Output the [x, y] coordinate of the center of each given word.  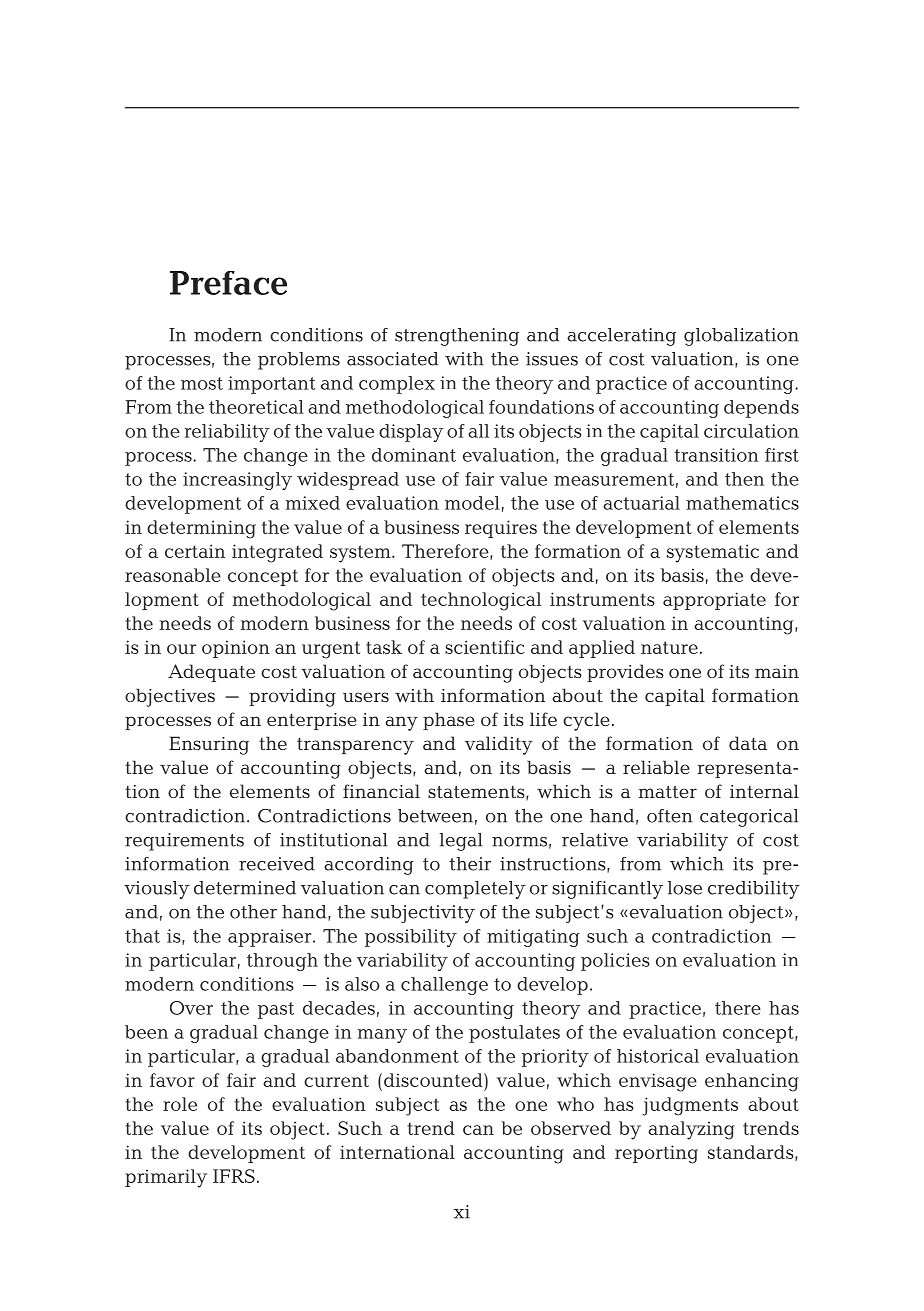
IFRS [234, 1176]
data [748, 743]
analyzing [691, 1130]
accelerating [621, 337]
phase [448, 721]
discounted [434, 1080]
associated [392, 359]
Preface [228, 283]
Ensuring [209, 745]
